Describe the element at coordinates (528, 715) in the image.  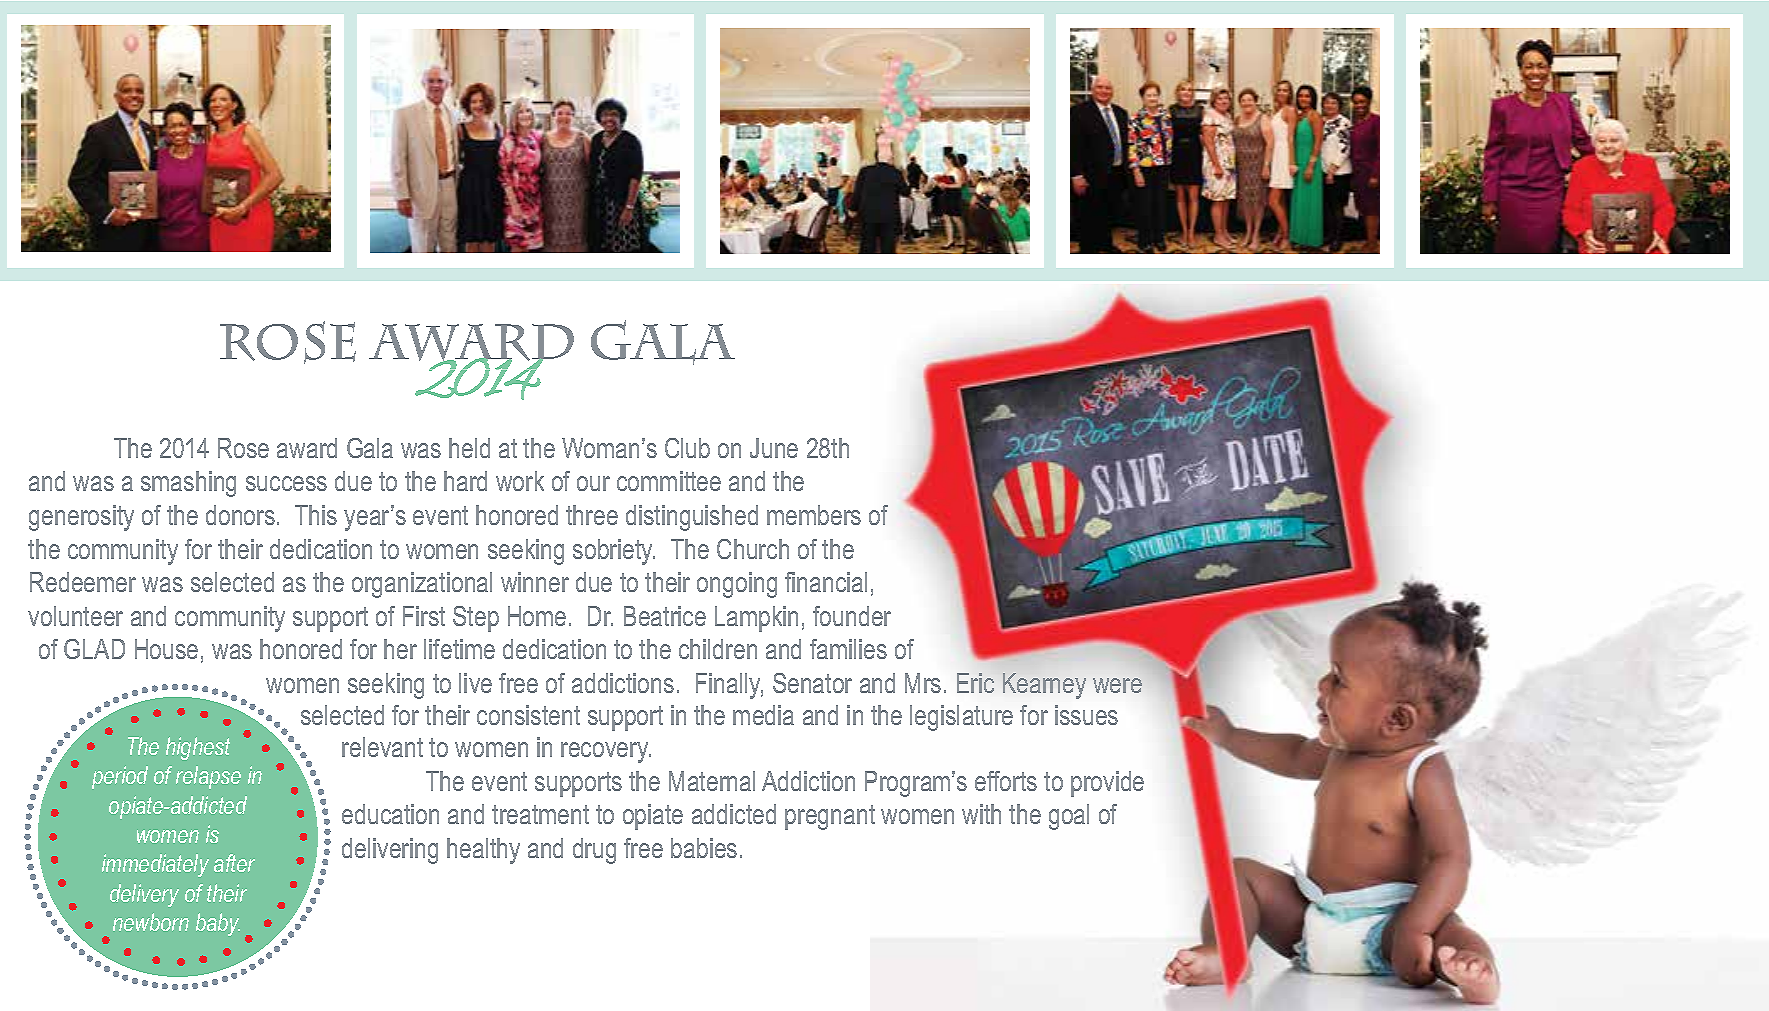
I see `consistent` at that location.
